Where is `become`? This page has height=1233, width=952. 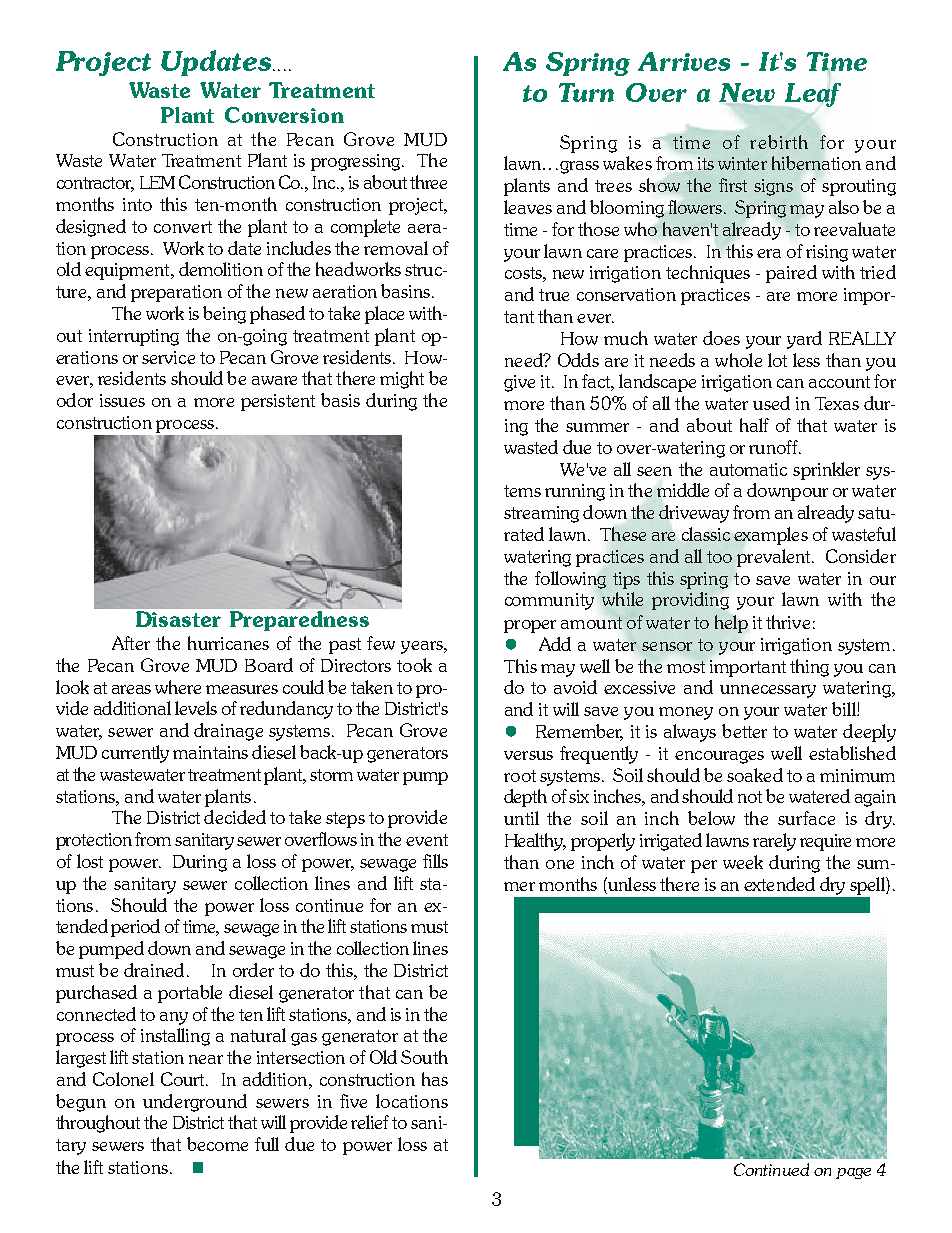
become is located at coordinates (217, 1144).
